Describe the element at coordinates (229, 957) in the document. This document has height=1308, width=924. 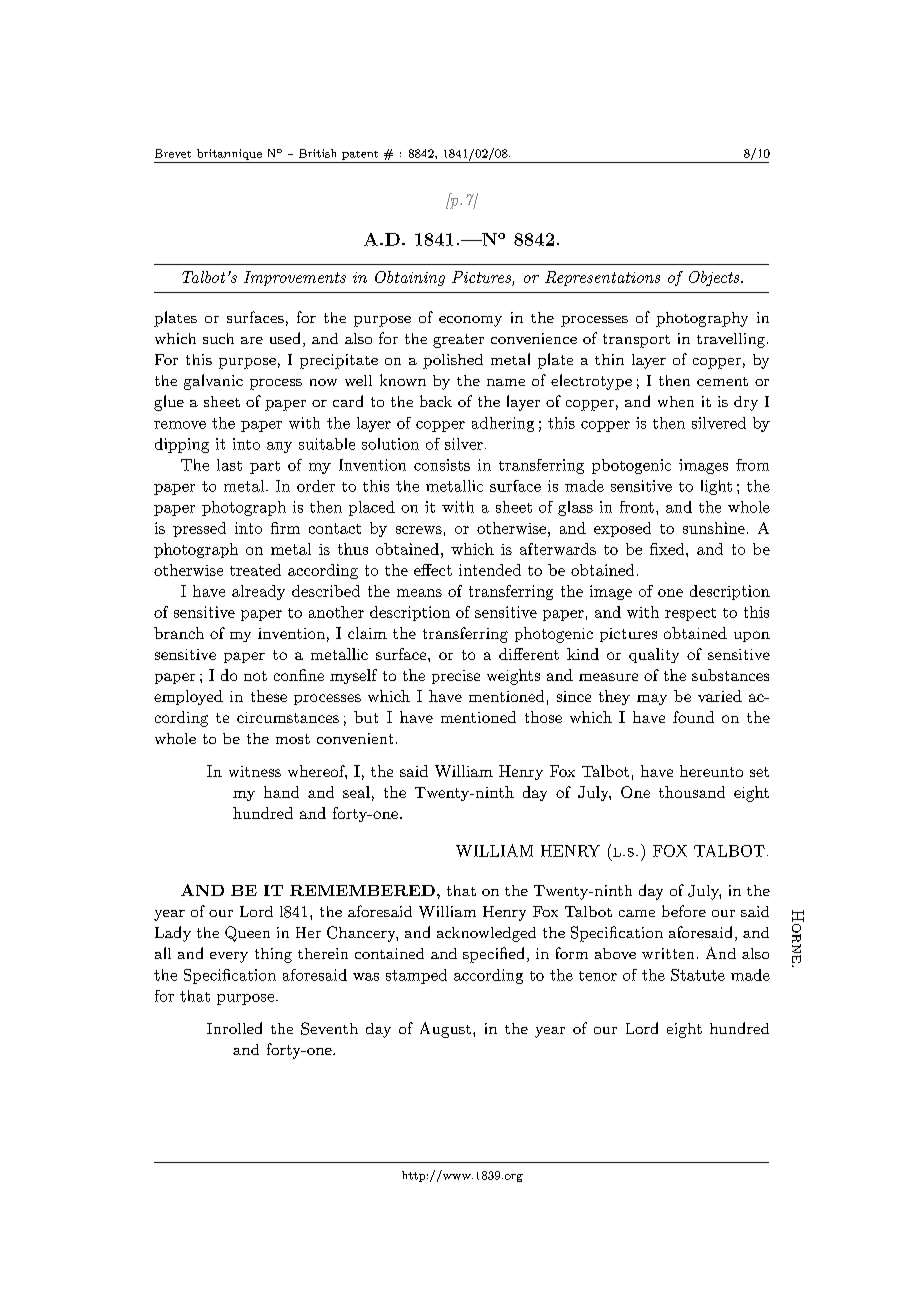
I see `every` at that location.
